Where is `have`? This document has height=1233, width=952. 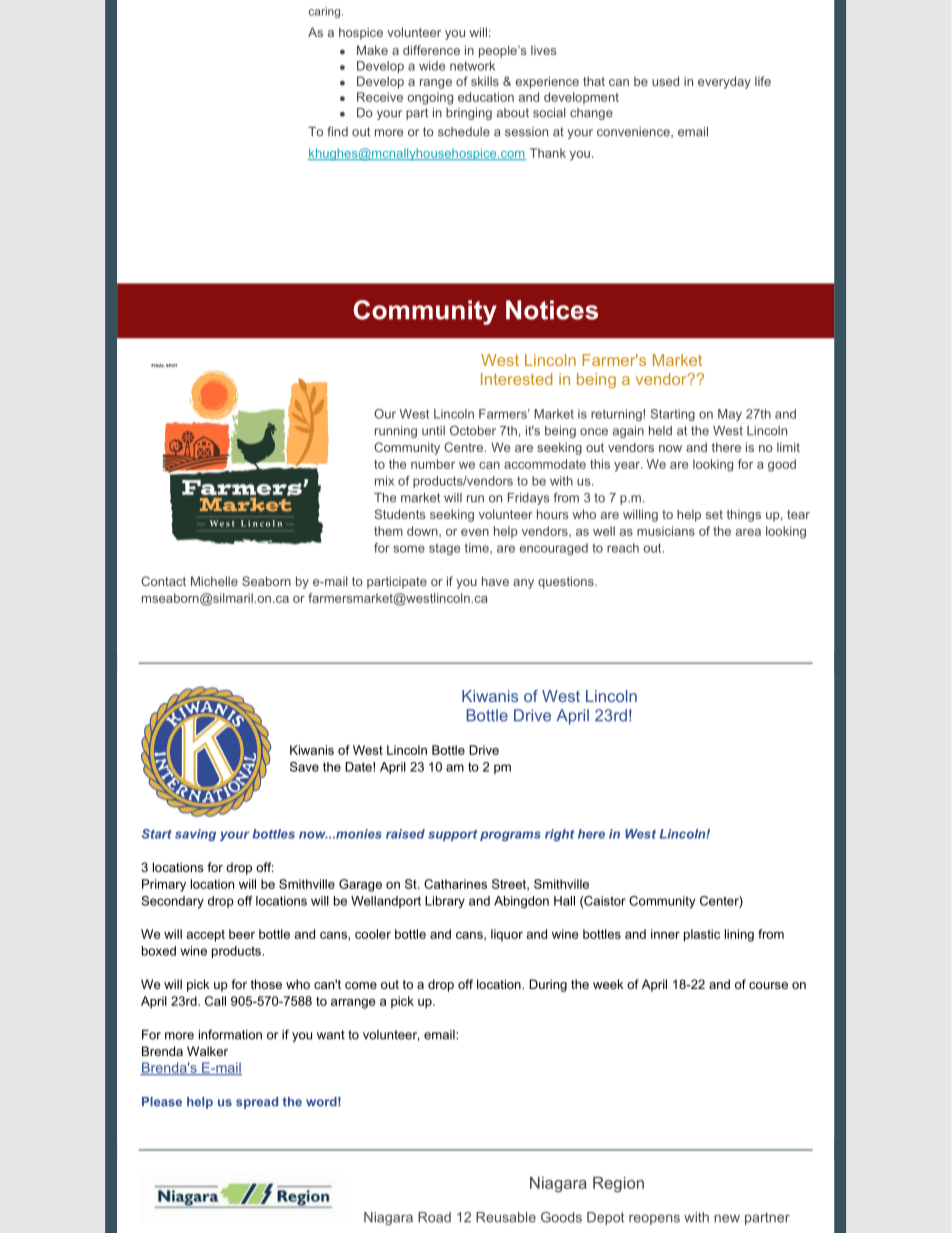 have is located at coordinates (495, 581).
